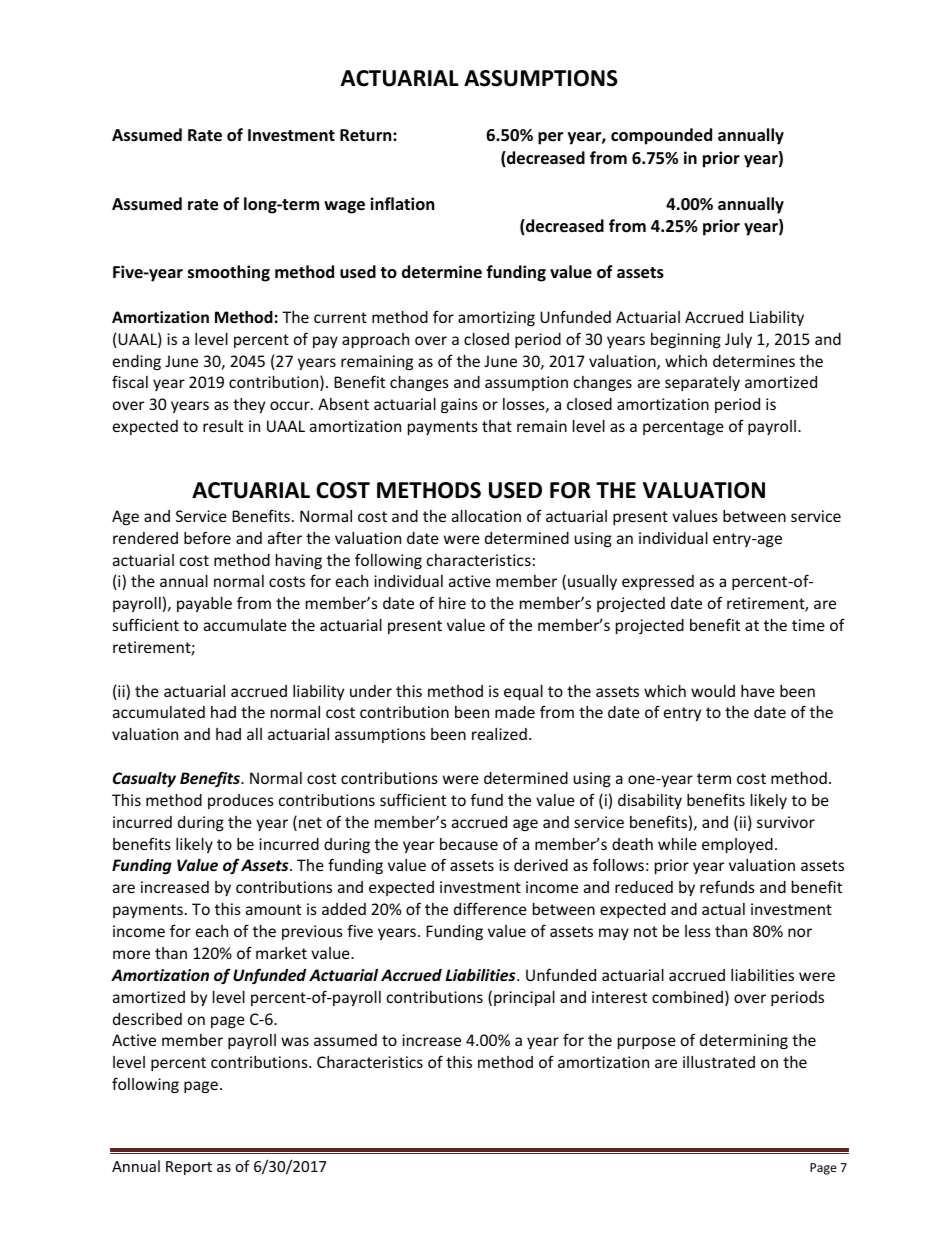 Image resolution: width=952 pixels, height=1233 pixels. I want to click on inflation, so click(402, 204).
